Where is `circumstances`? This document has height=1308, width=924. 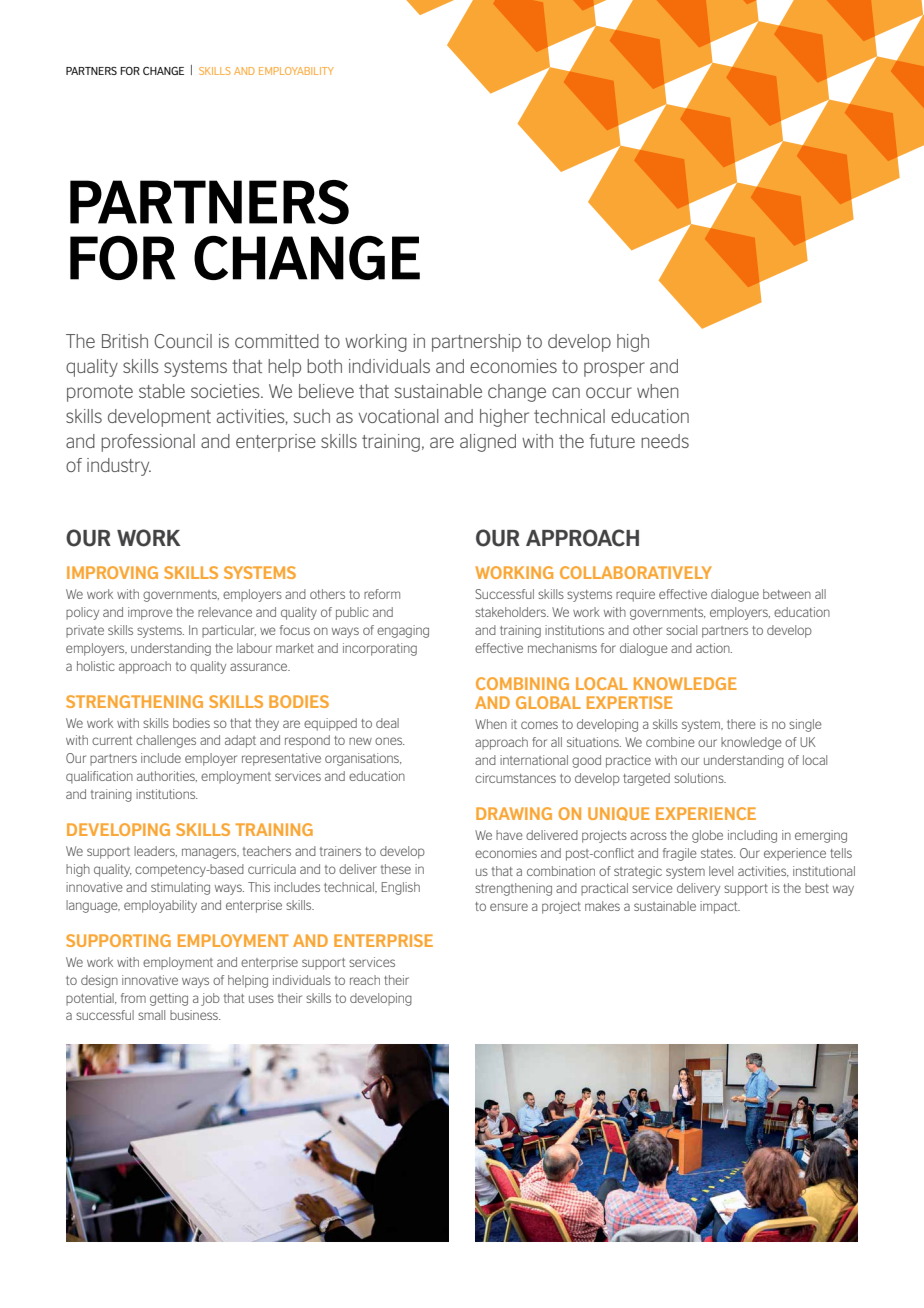
circumstances is located at coordinates (515, 778).
